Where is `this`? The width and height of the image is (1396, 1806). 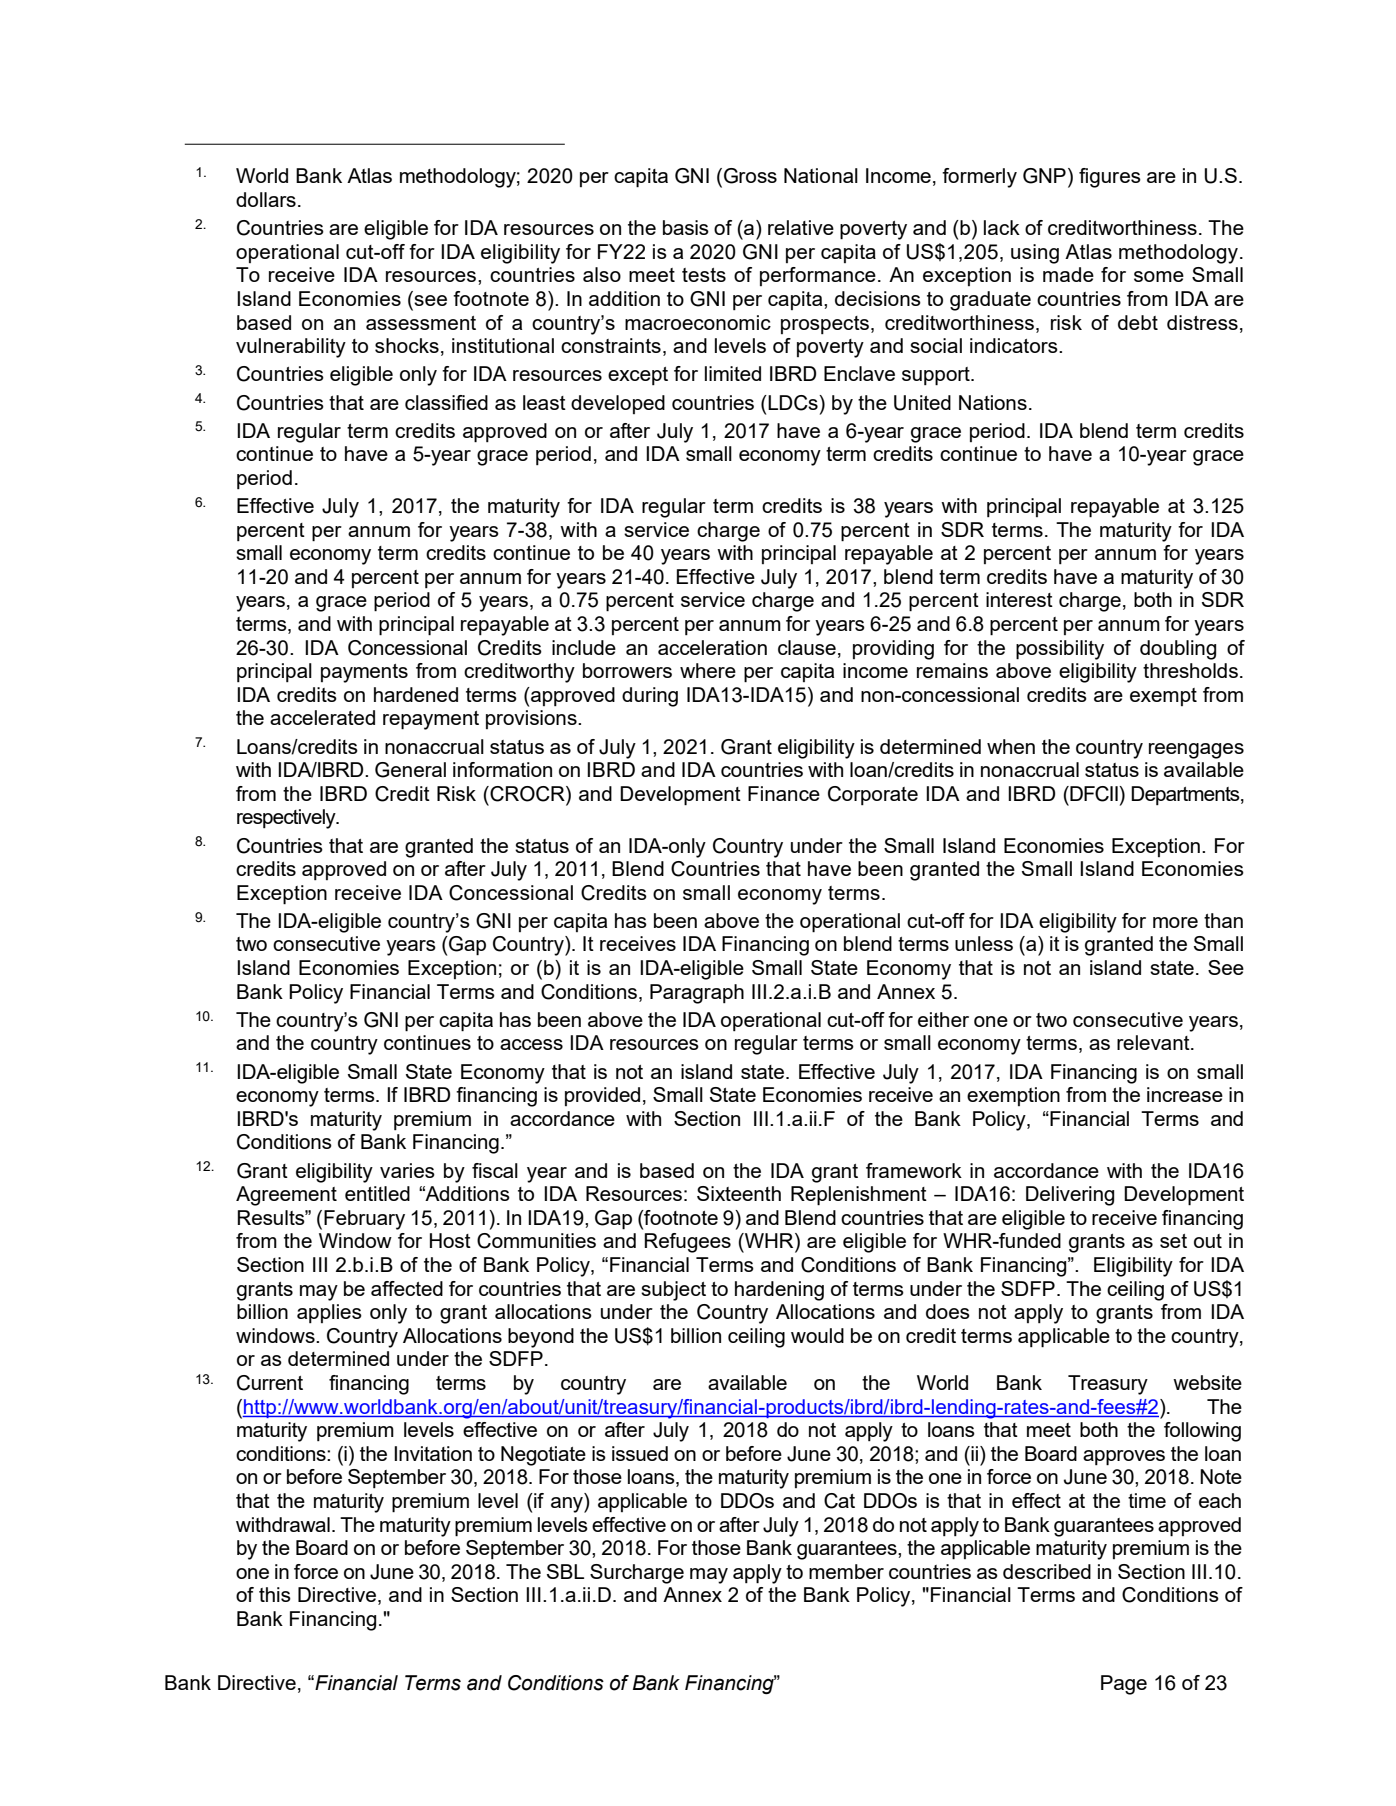 this is located at coordinates (275, 1594).
